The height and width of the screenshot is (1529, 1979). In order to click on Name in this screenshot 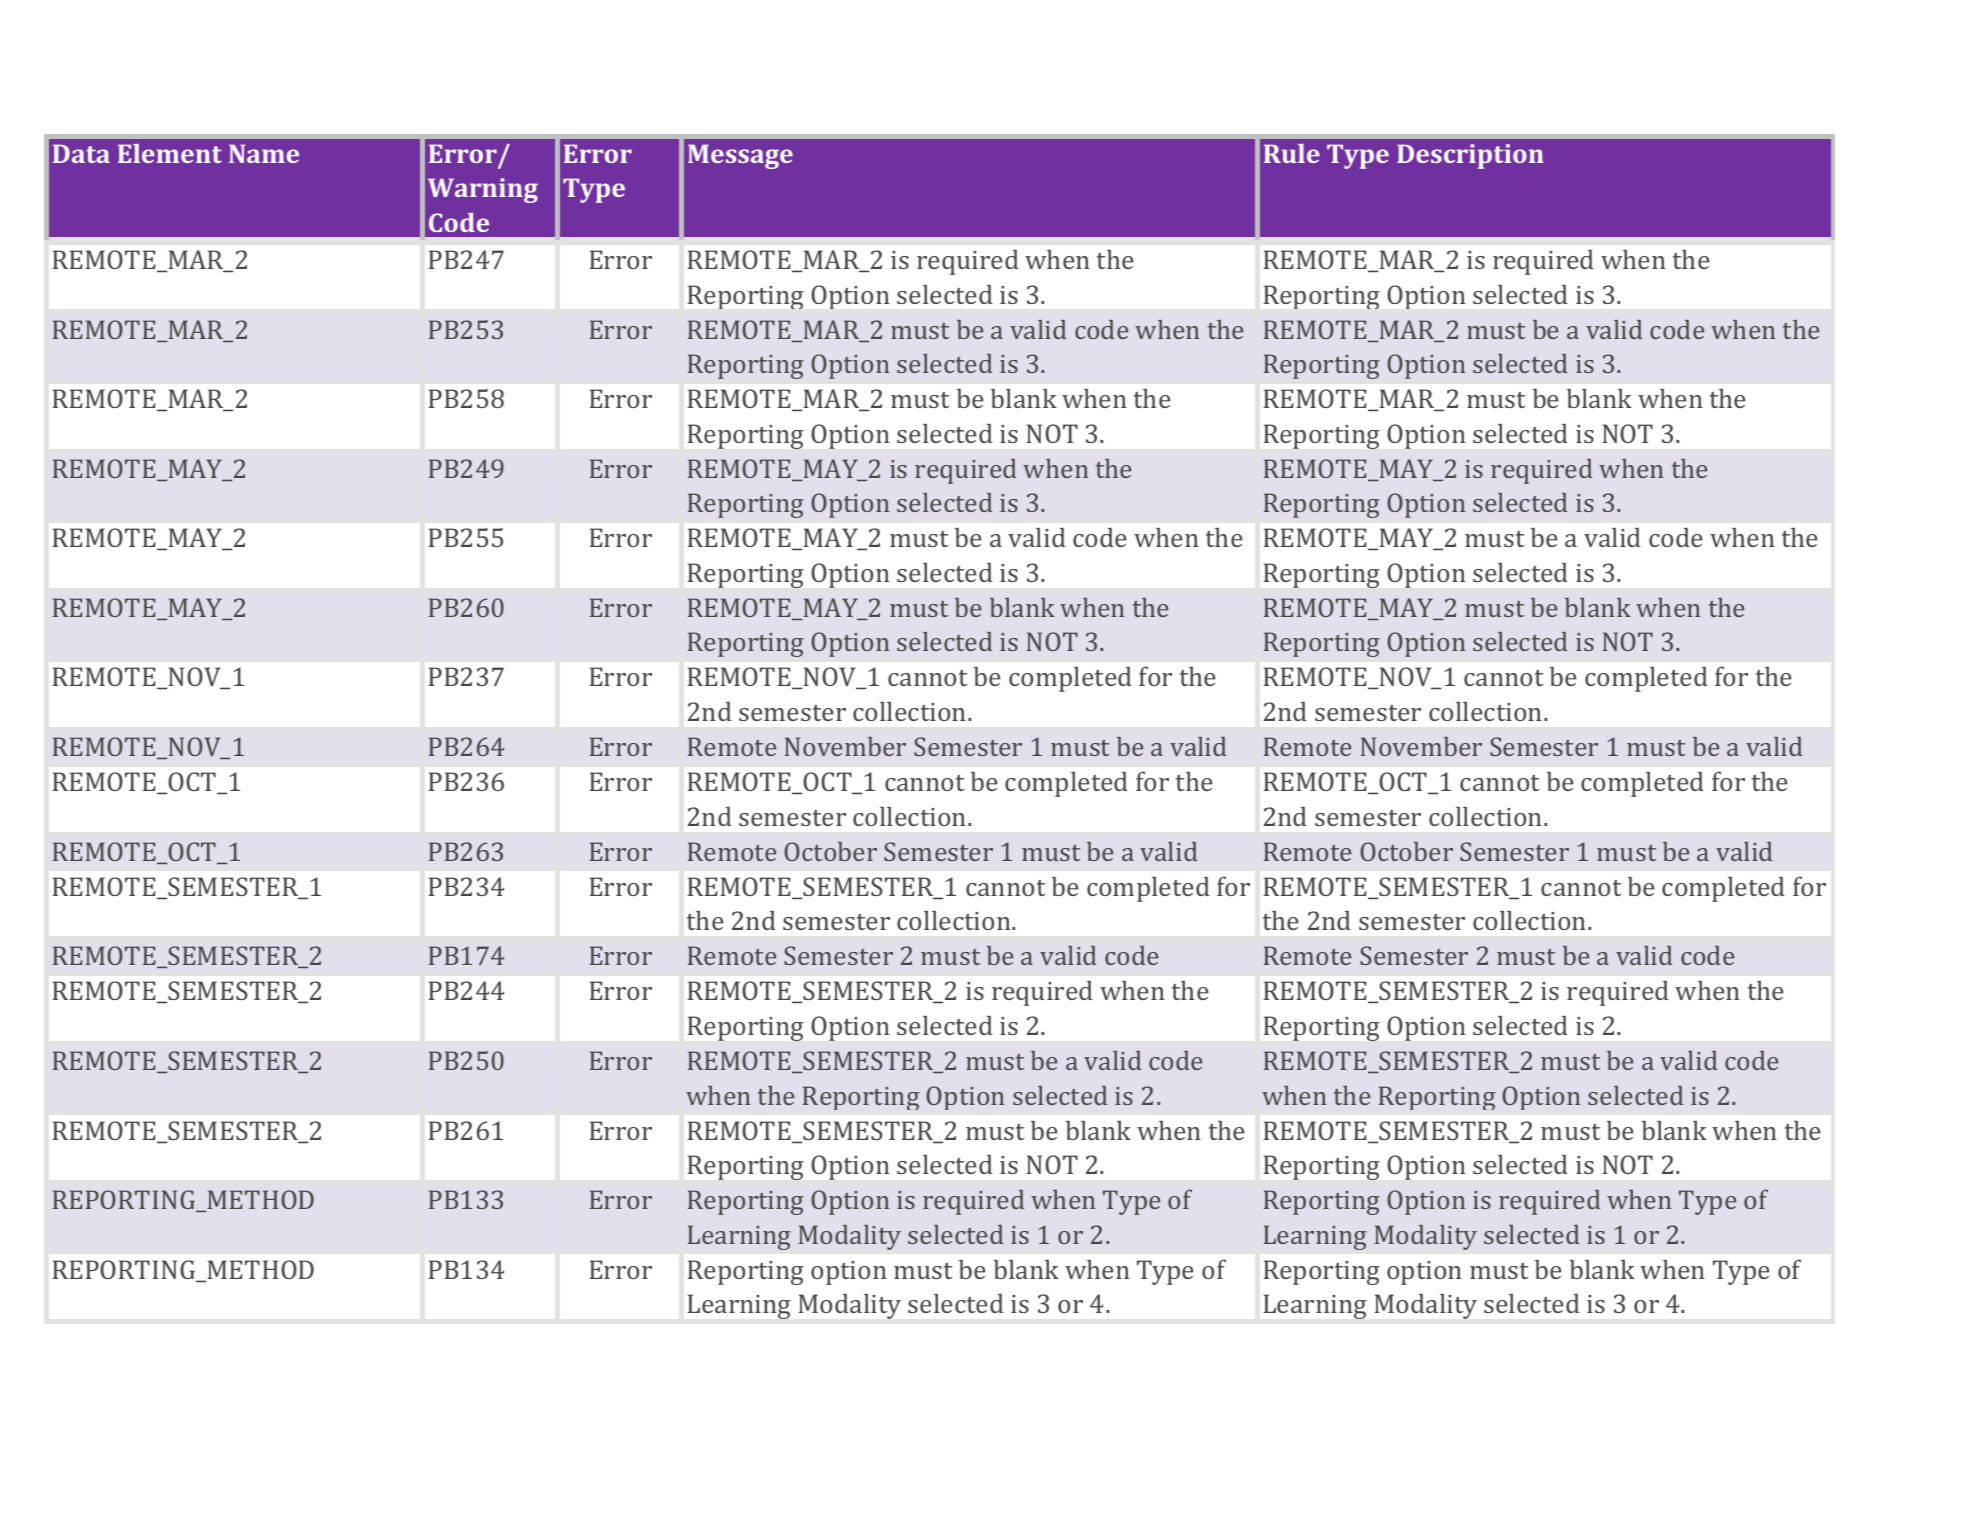, I will do `click(264, 153)`.
